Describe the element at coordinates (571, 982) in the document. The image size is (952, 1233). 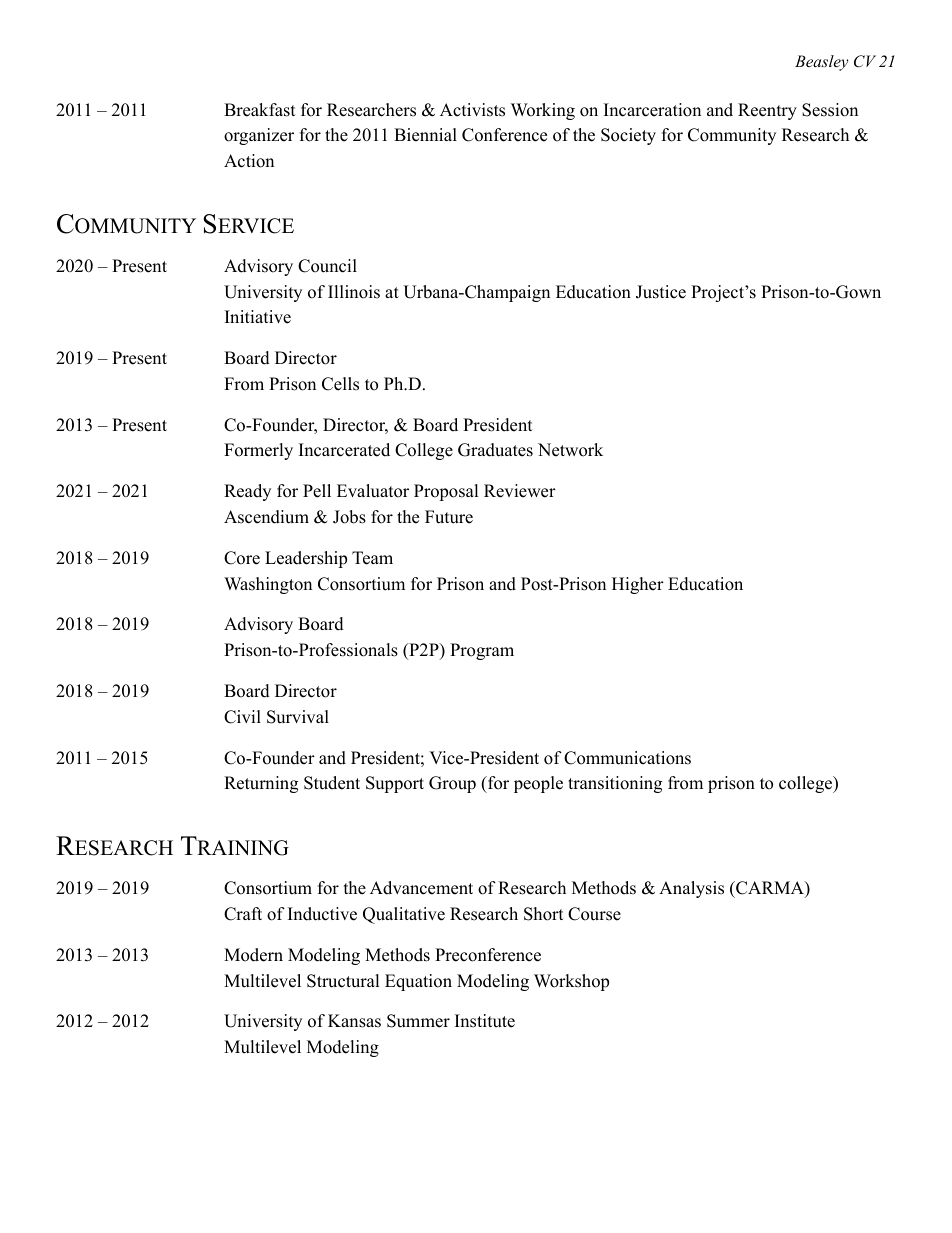
I see `Workshop` at that location.
